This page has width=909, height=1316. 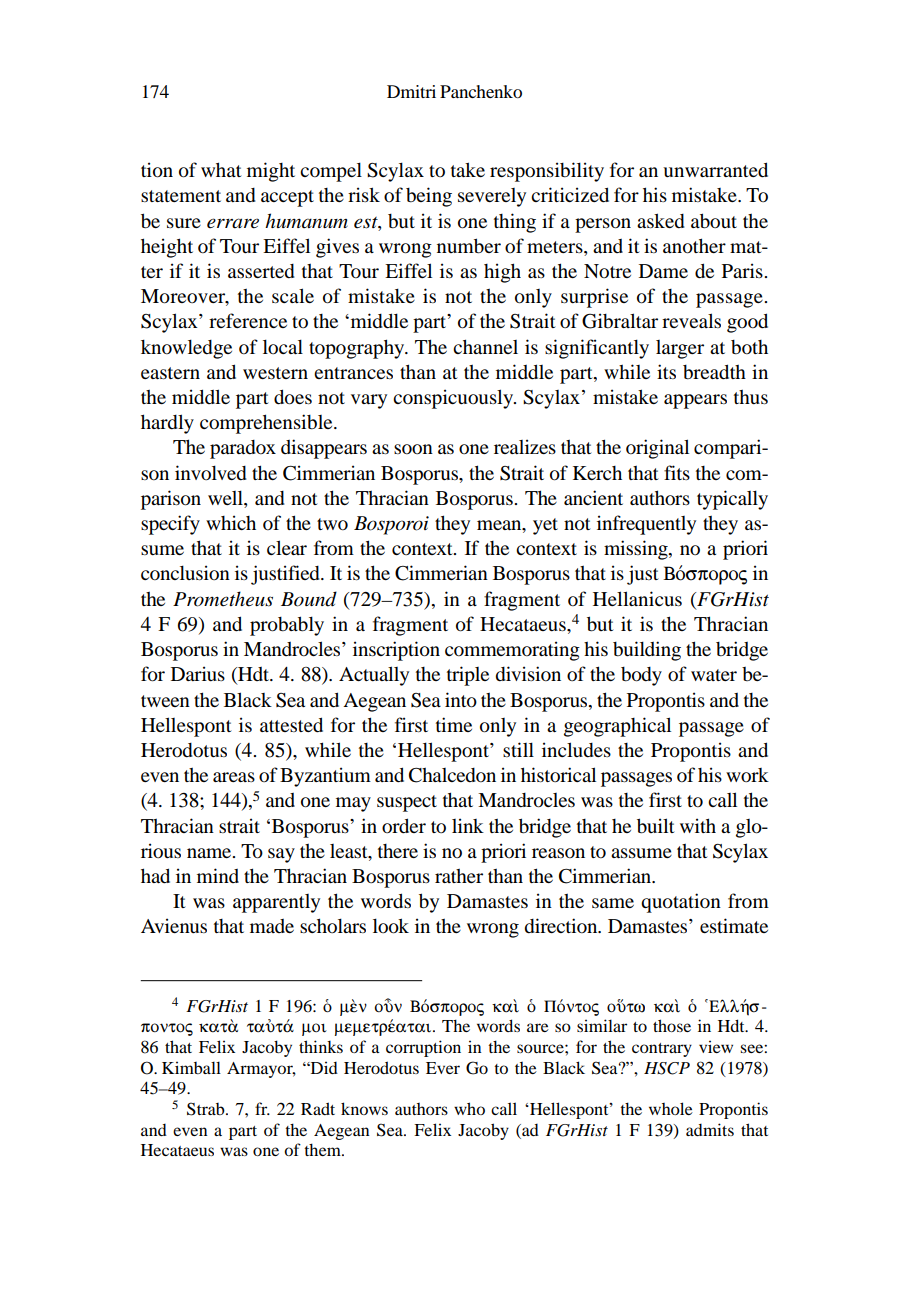 I want to click on building, so click(x=647, y=651).
